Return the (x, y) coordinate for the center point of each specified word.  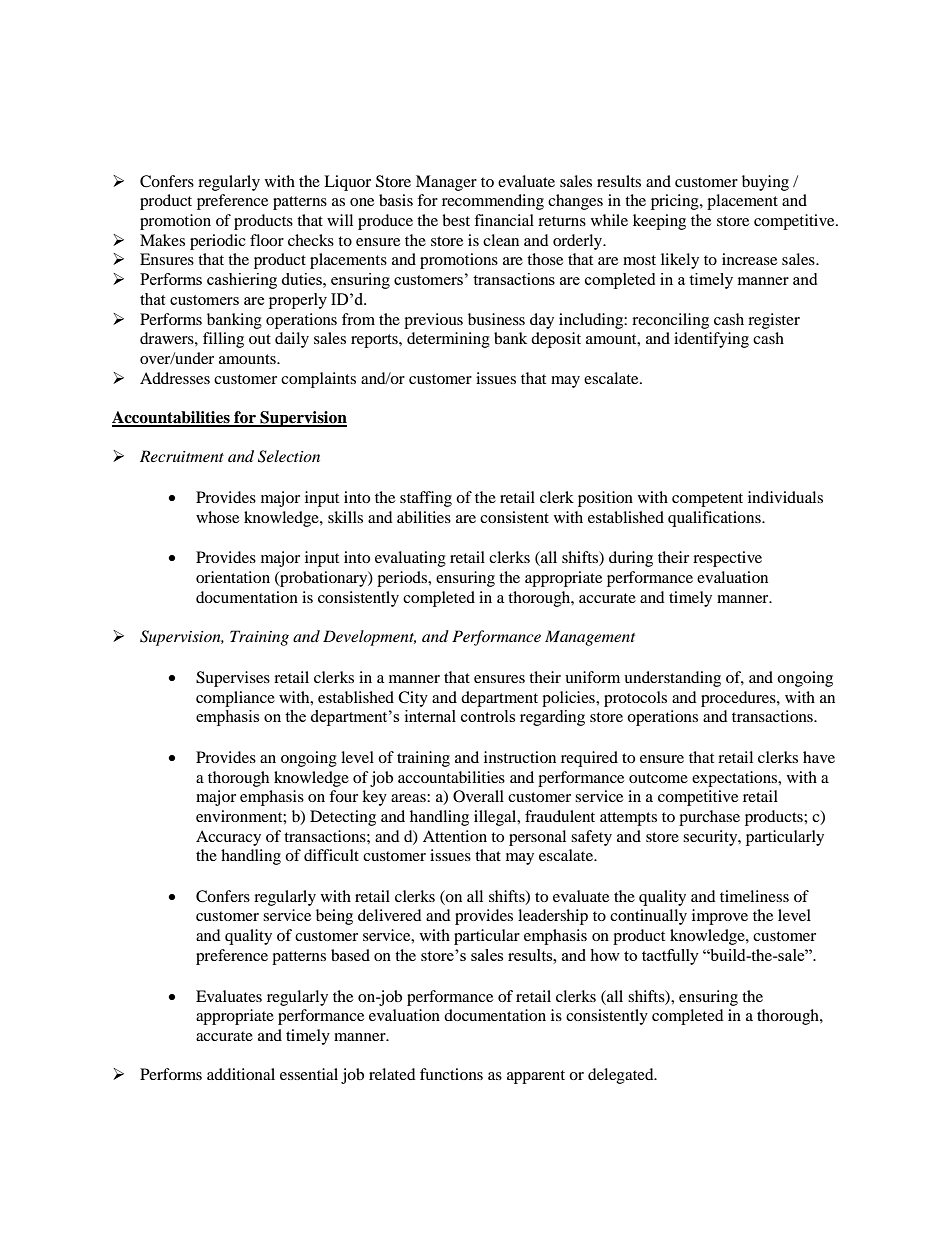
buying (765, 183)
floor (267, 240)
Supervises (233, 679)
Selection (289, 456)
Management (590, 638)
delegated (622, 1076)
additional (241, 1074)
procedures (739, 699)
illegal (496, 818)
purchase (709, 818)
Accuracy (228, 838)
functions (451, 1074)
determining (448, 340)
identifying (711, 340)
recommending (493, 202)
